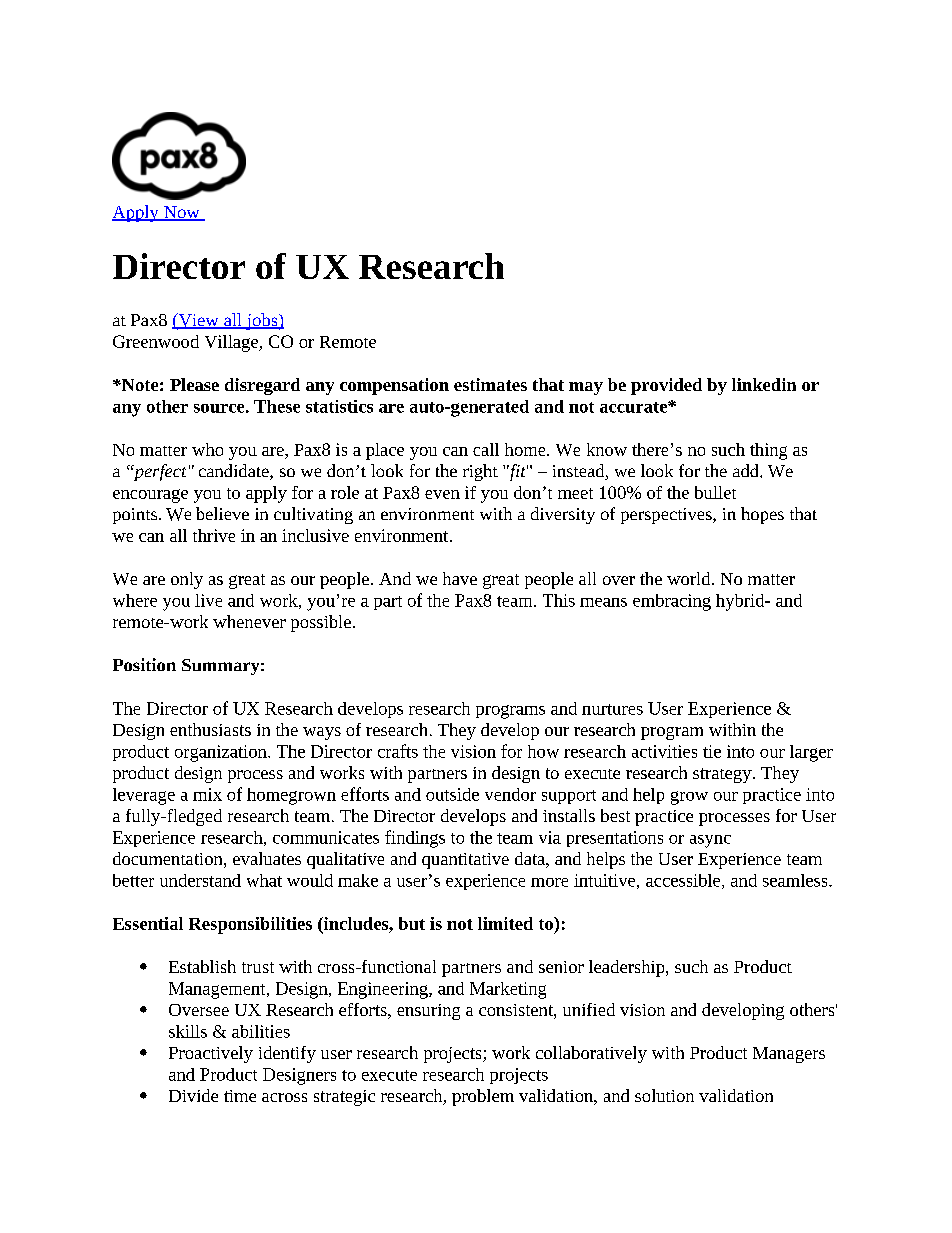 This document has width=952, height=1233. What do you see at coordinates (764, 384) in the document?
I see `linkedin` at bounding box center [764, 384].
